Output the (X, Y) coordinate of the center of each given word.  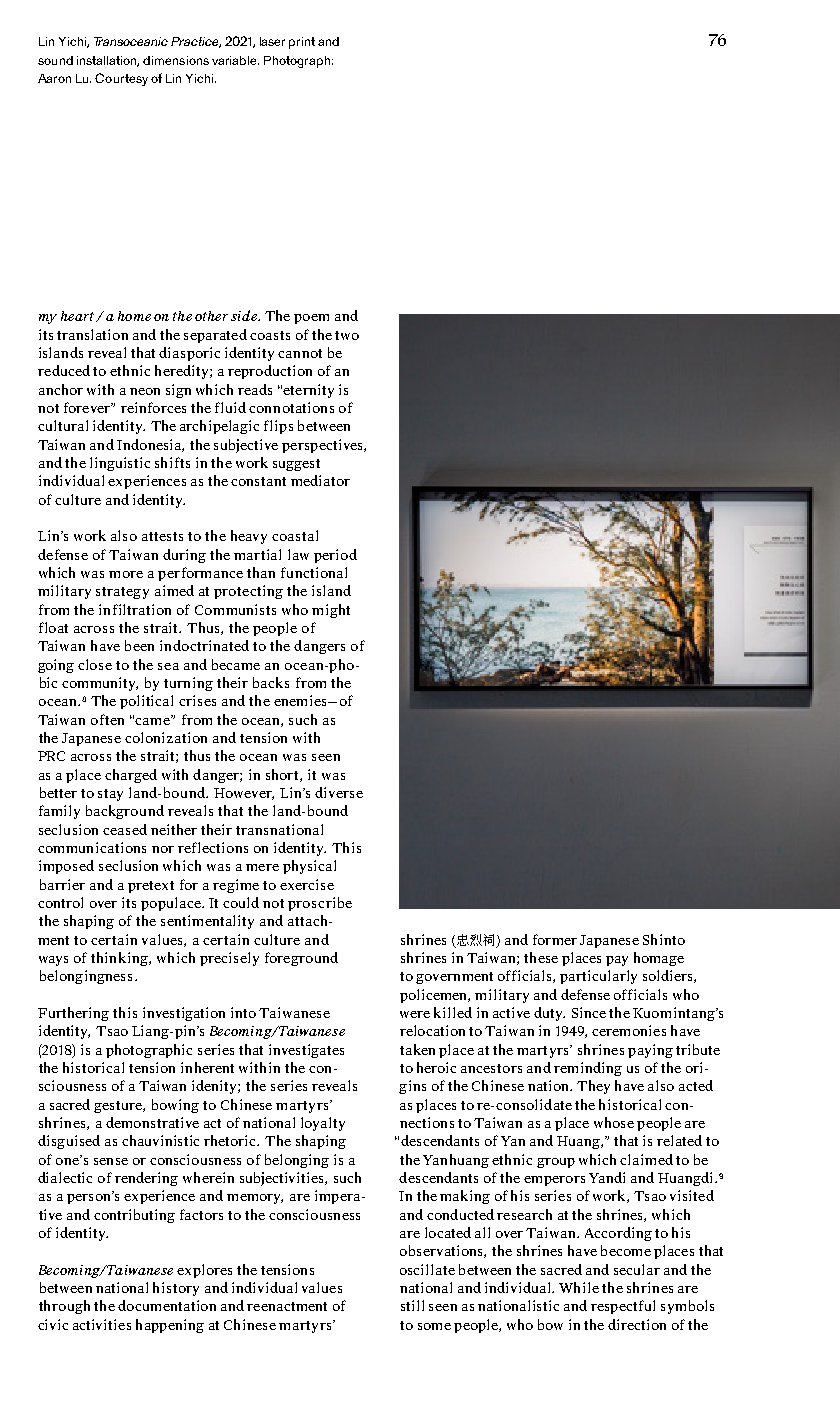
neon (145, 391)
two (347, 335)
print (302, 43)
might (331, 611)
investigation (184, 1014)
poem (311, 319)
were (415, 1014)
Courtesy (121, 79)
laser (272, 41)
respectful (623, 1307)
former (555, 939)
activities (102, 1324)
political (146, 702)
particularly (598, 977)
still (412, 1305)
